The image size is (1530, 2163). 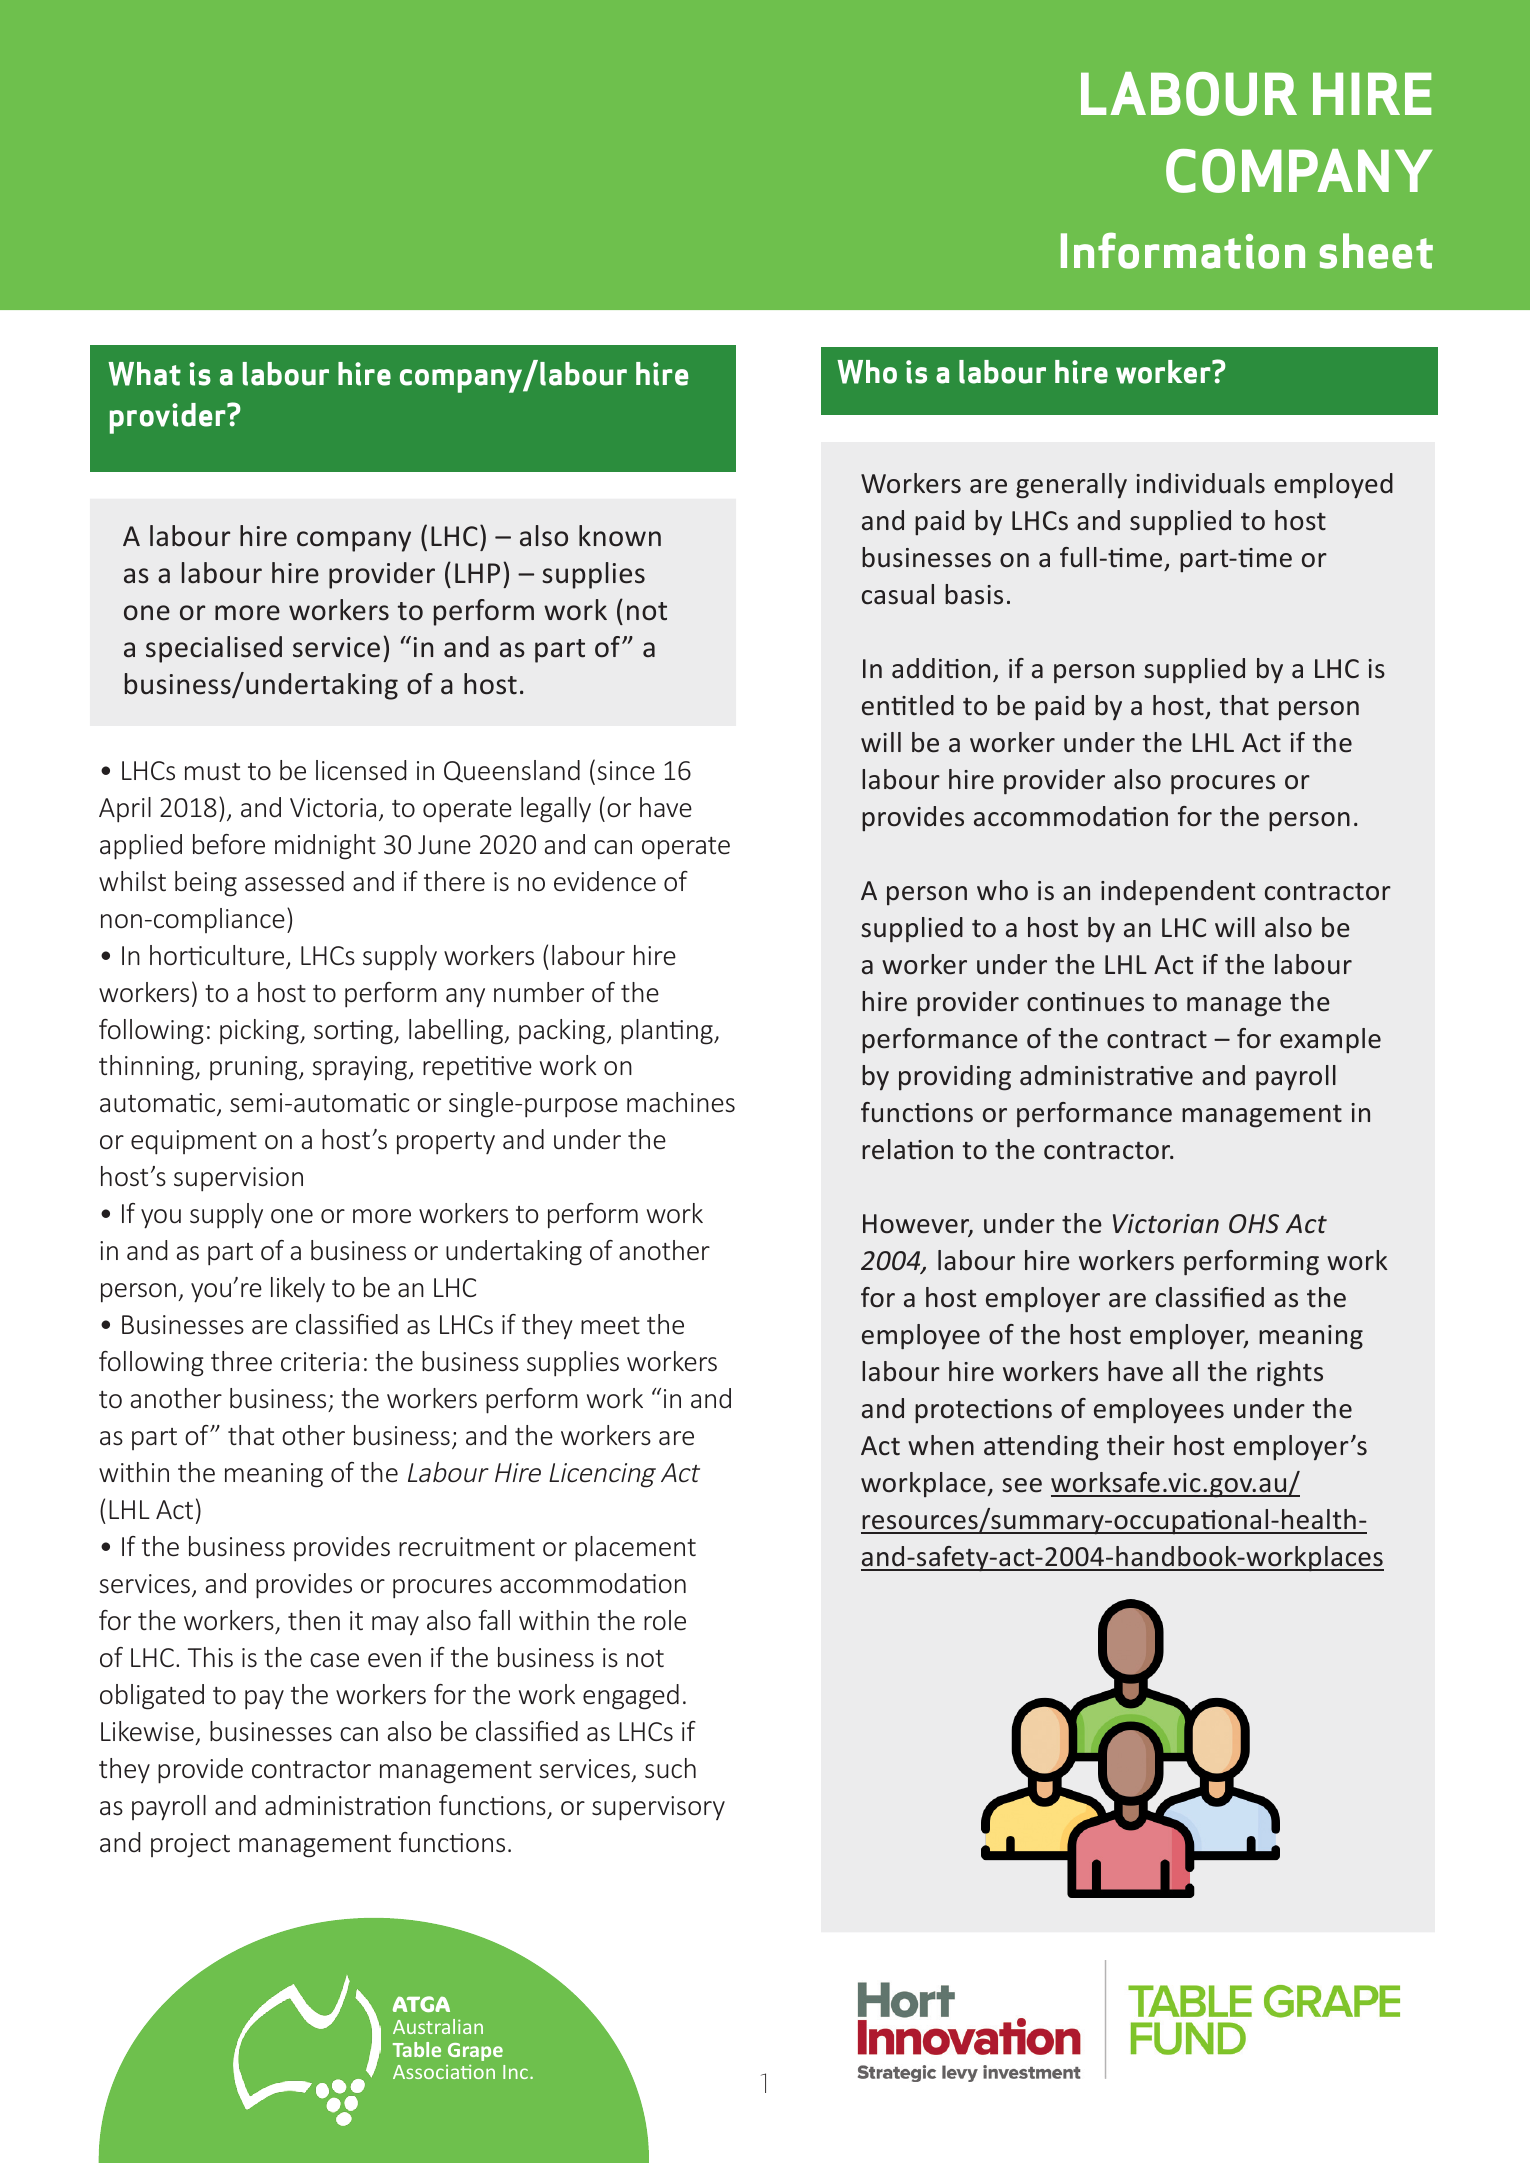 I want to click on known, so click(x=620, y=536).
